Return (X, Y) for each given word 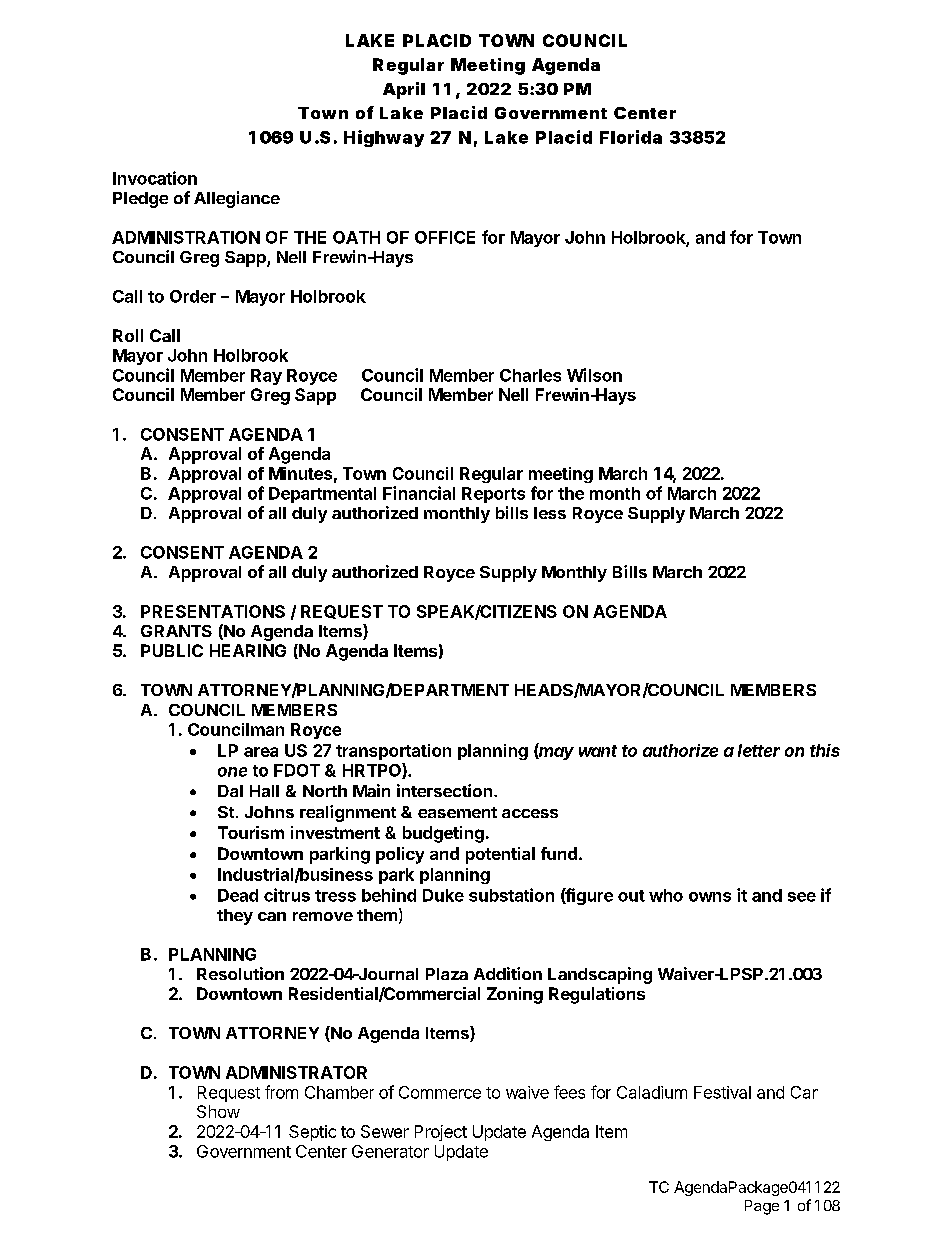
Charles (530, 375)
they (235, 917)
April (404, 90)
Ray (266, 377)
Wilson (594, 375)
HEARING (248, 650)
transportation (393, 752)
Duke (443, 895)
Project (441, 1133)
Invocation (155, 178)
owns (710, 897)
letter (759, 750)
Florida (631, 137)
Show (218, 1111)
